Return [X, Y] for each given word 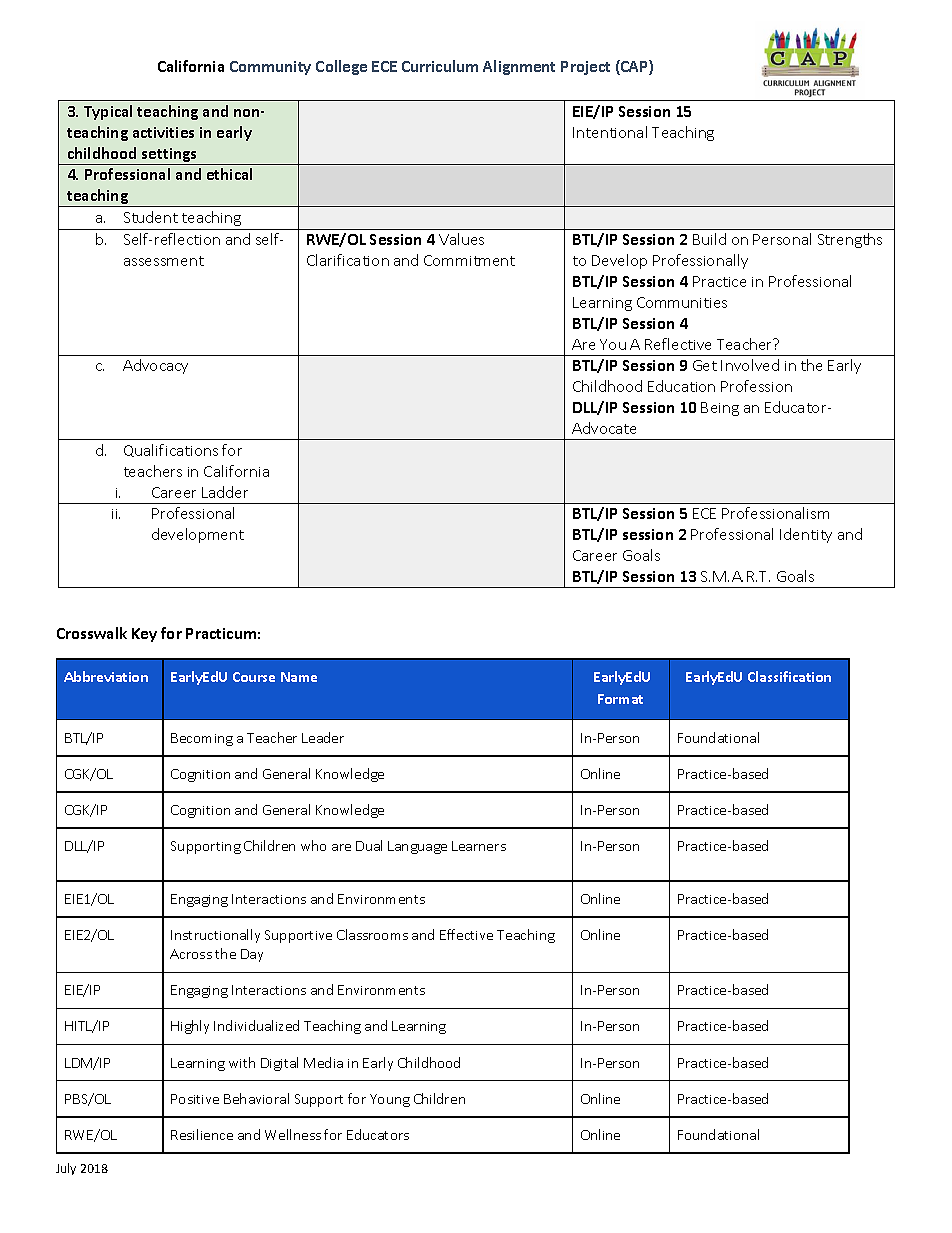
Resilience [202, 1134]
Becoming [202, 739]
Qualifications [171, 450]
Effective [466, 934]
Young [390, 1100]
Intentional [610, 132]
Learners [479, 846]
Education [681, 386]
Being [720, 409]
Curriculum [440, 66]
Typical [108, 112]
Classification [789, 676]
